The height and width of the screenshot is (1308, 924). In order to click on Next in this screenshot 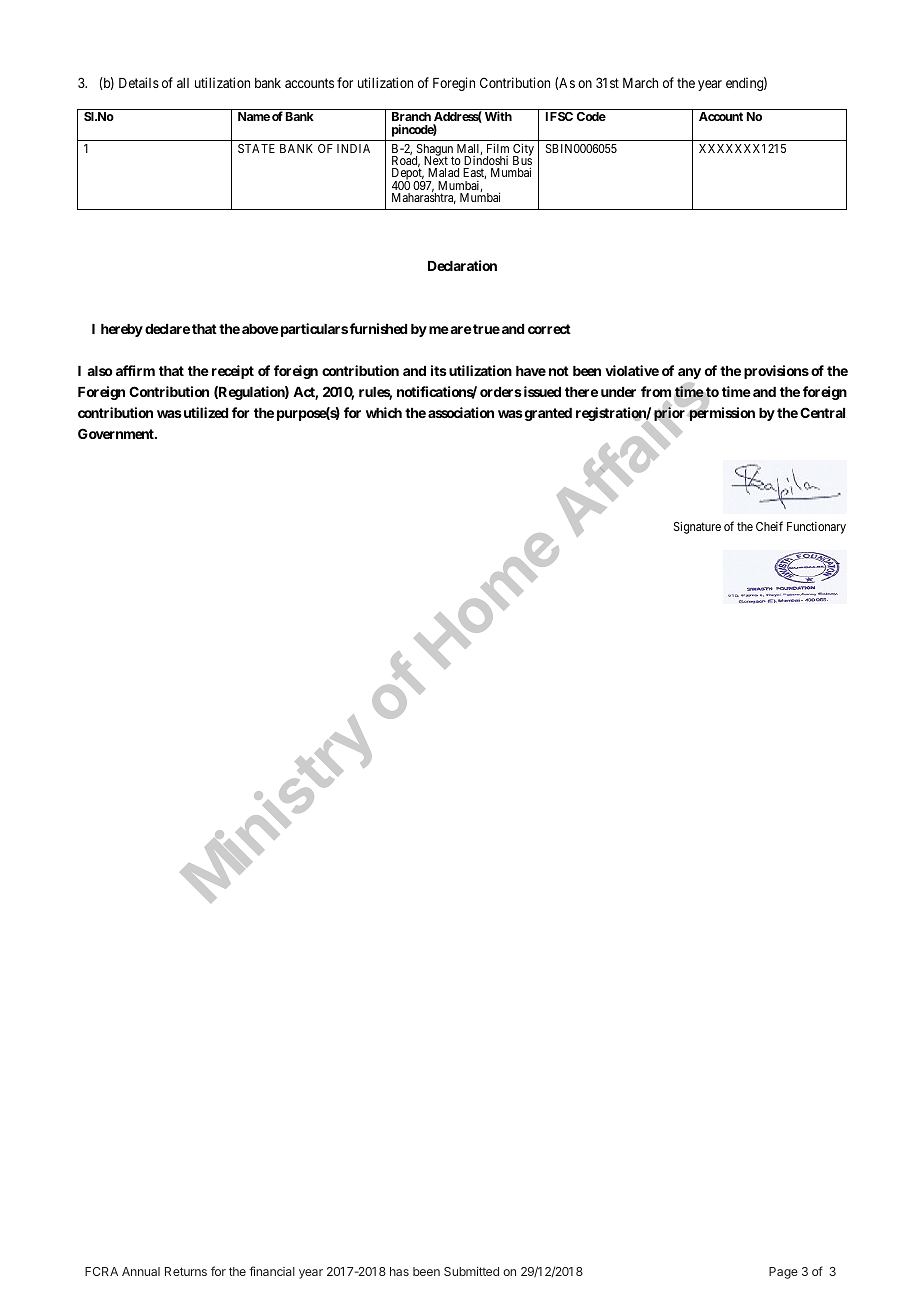, I will do `click(436, 160)`.
